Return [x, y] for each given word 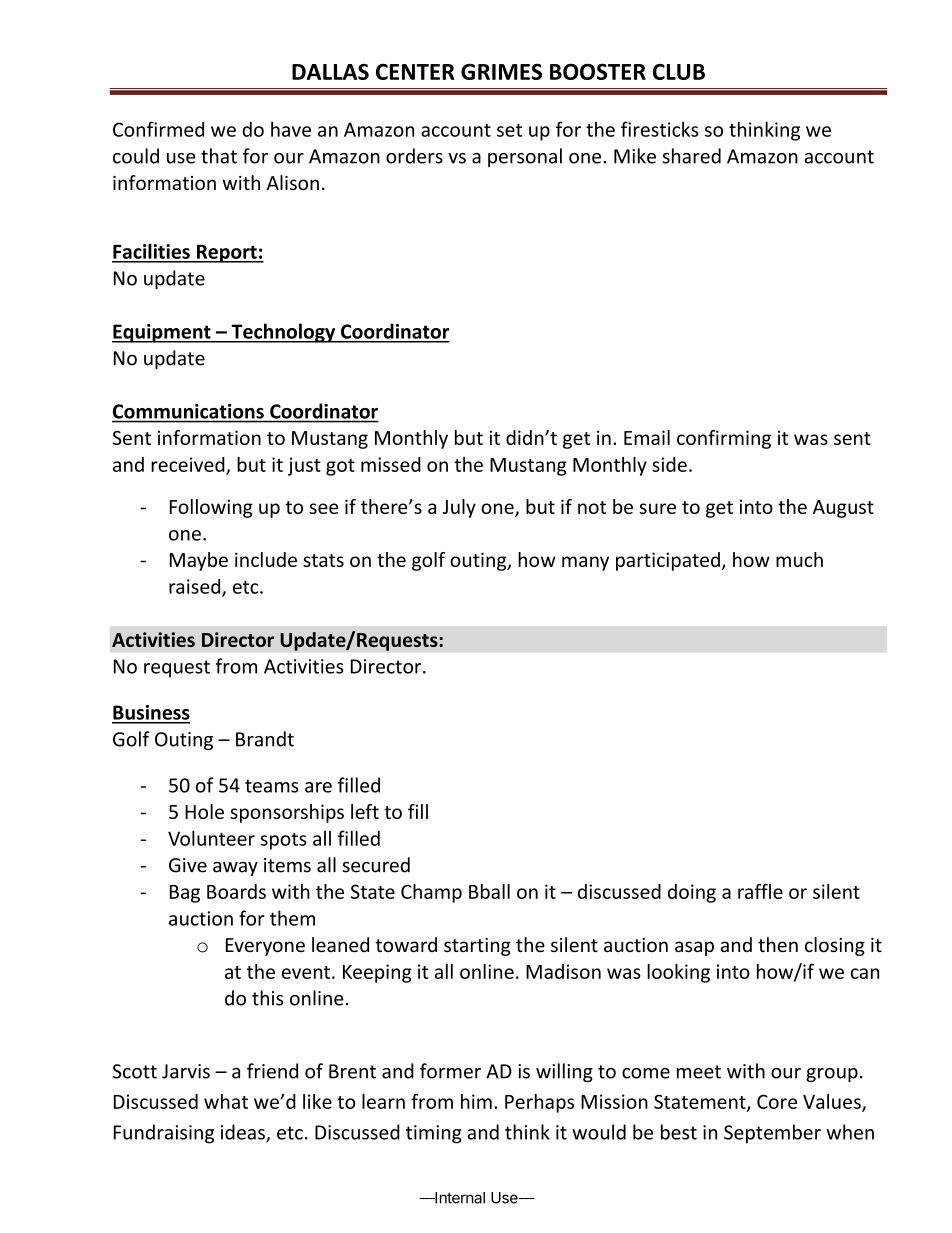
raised [196, 587]
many [585, 563]
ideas [244, 1133]
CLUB [679, 72]
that [219, 156]
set [509, 130]
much [799, 559]
